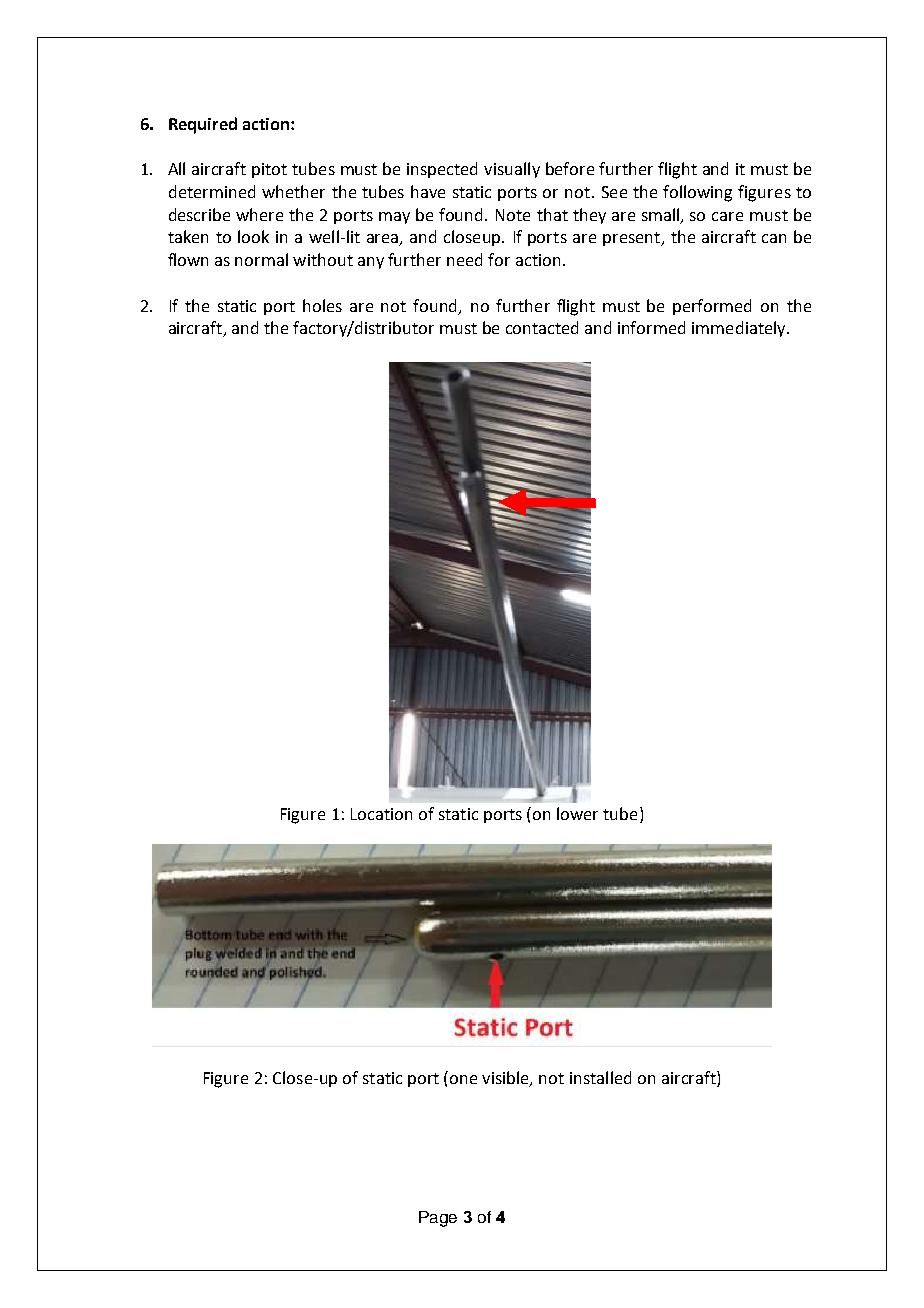  Describe the element at coordinates (600, 1077) in the page. I see `installed` at that location.
